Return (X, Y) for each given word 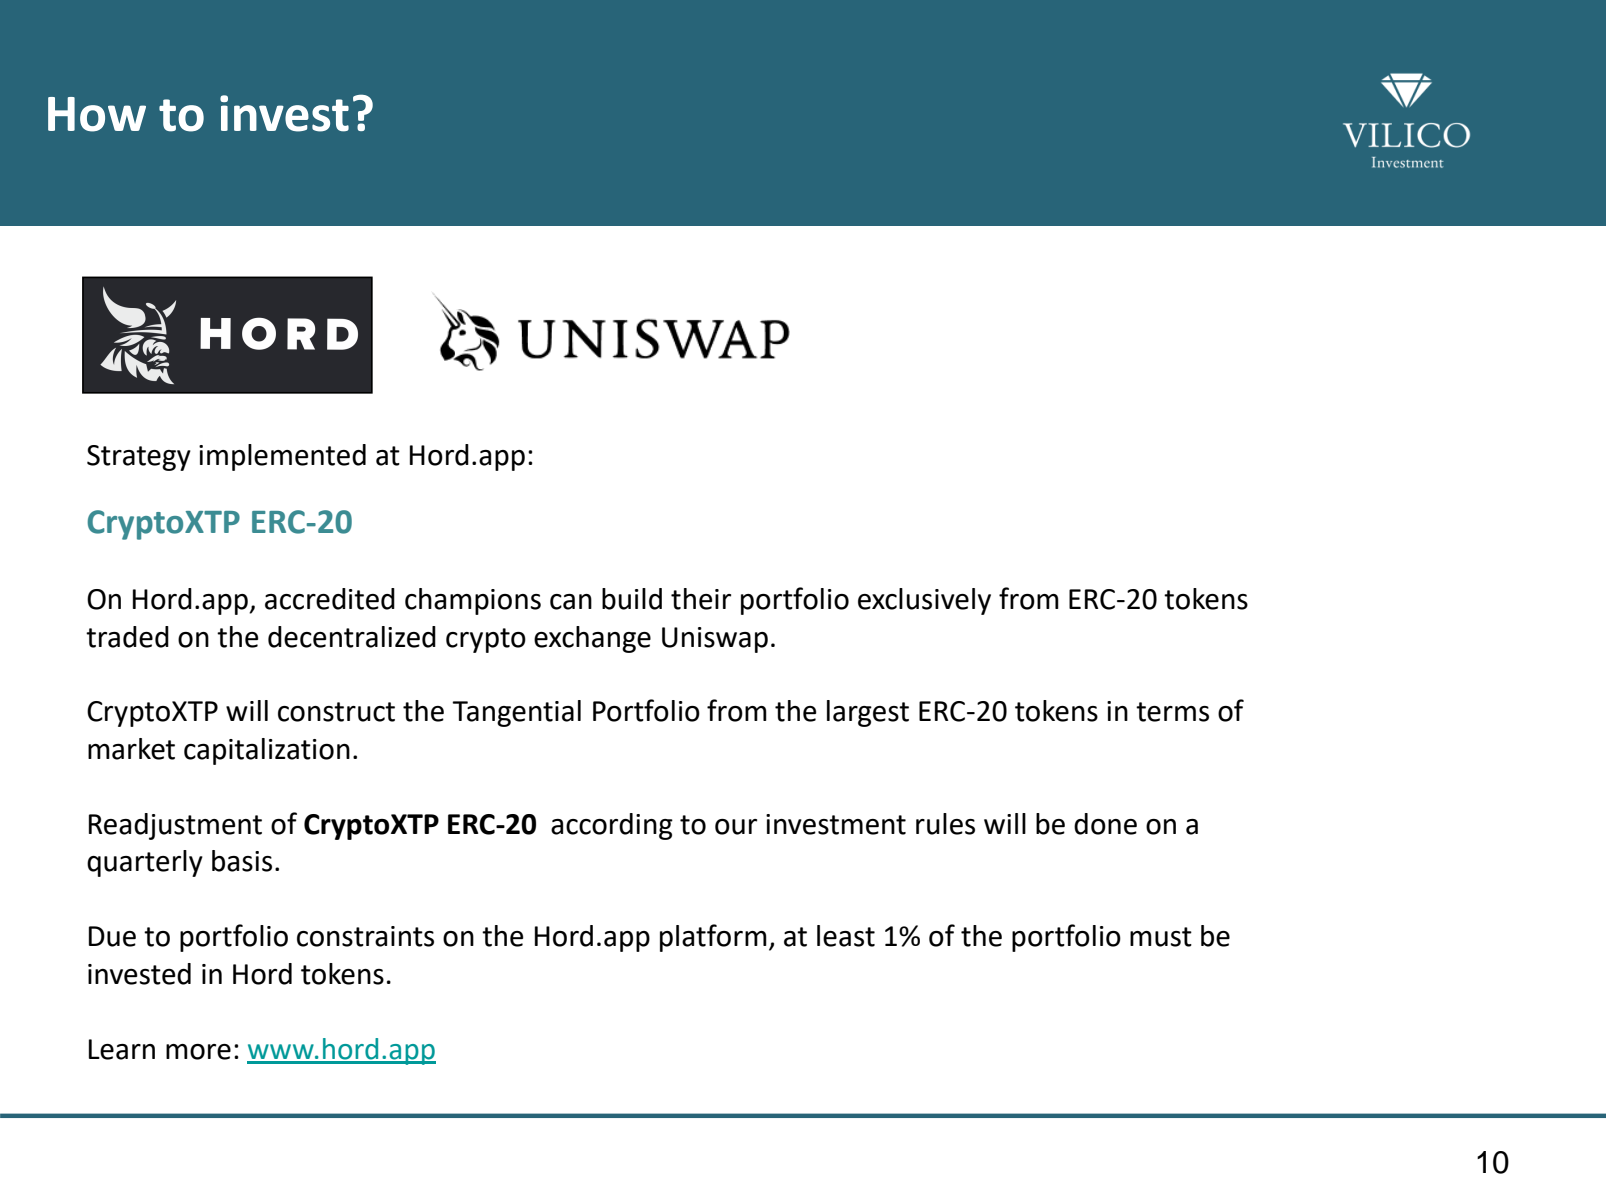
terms (1172, 712)
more (198, 1052)
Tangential (516, 713)
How (97, 114)
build (632, 599)
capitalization (267, 751)
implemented (282, 457)
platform (713, 938)
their (701, 599)
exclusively (924, 601)
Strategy (139, 458)
